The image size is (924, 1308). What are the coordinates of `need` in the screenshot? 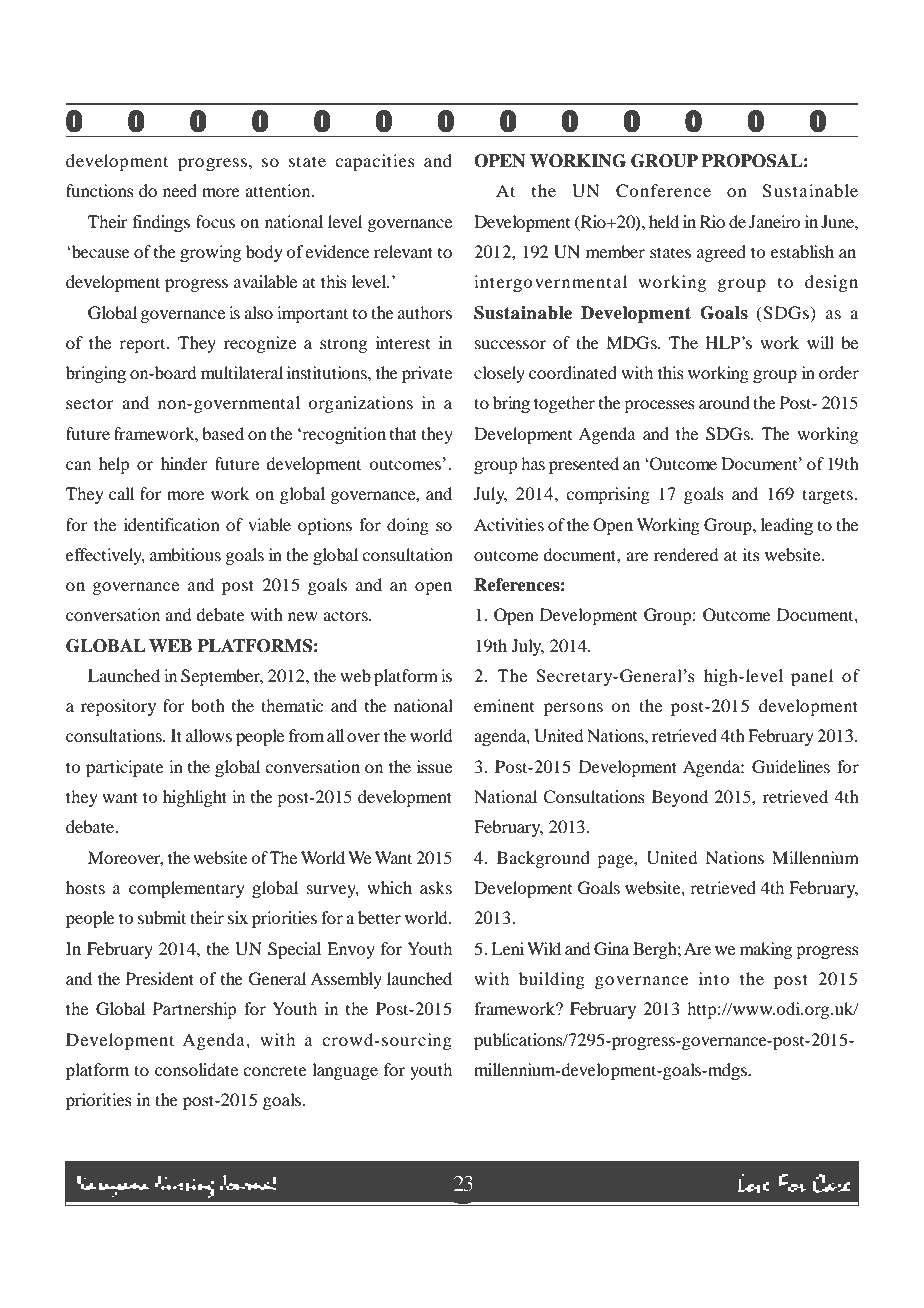 It's located at (180, 190).
